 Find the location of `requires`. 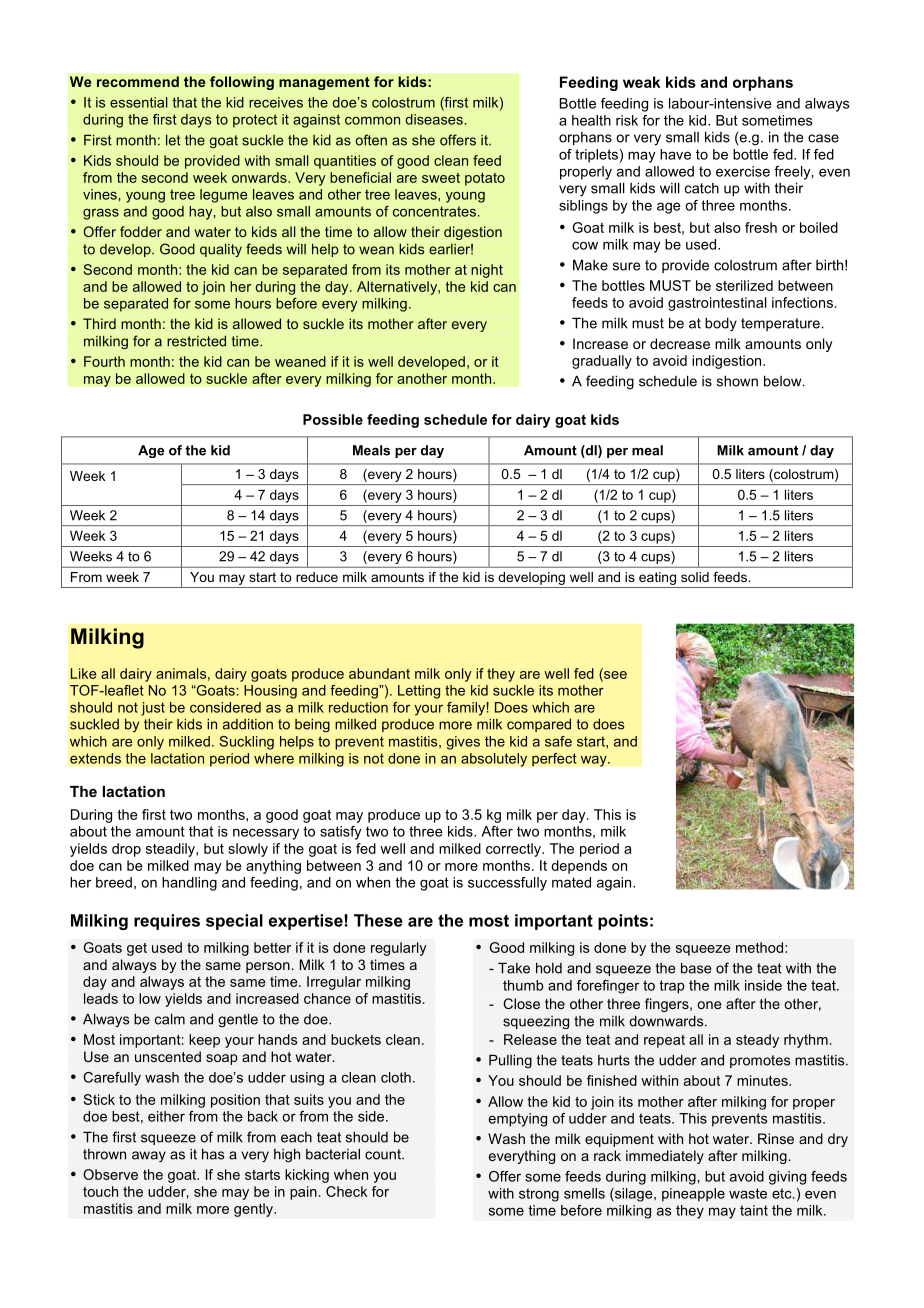

requires is located at coordinates (167, 922).
